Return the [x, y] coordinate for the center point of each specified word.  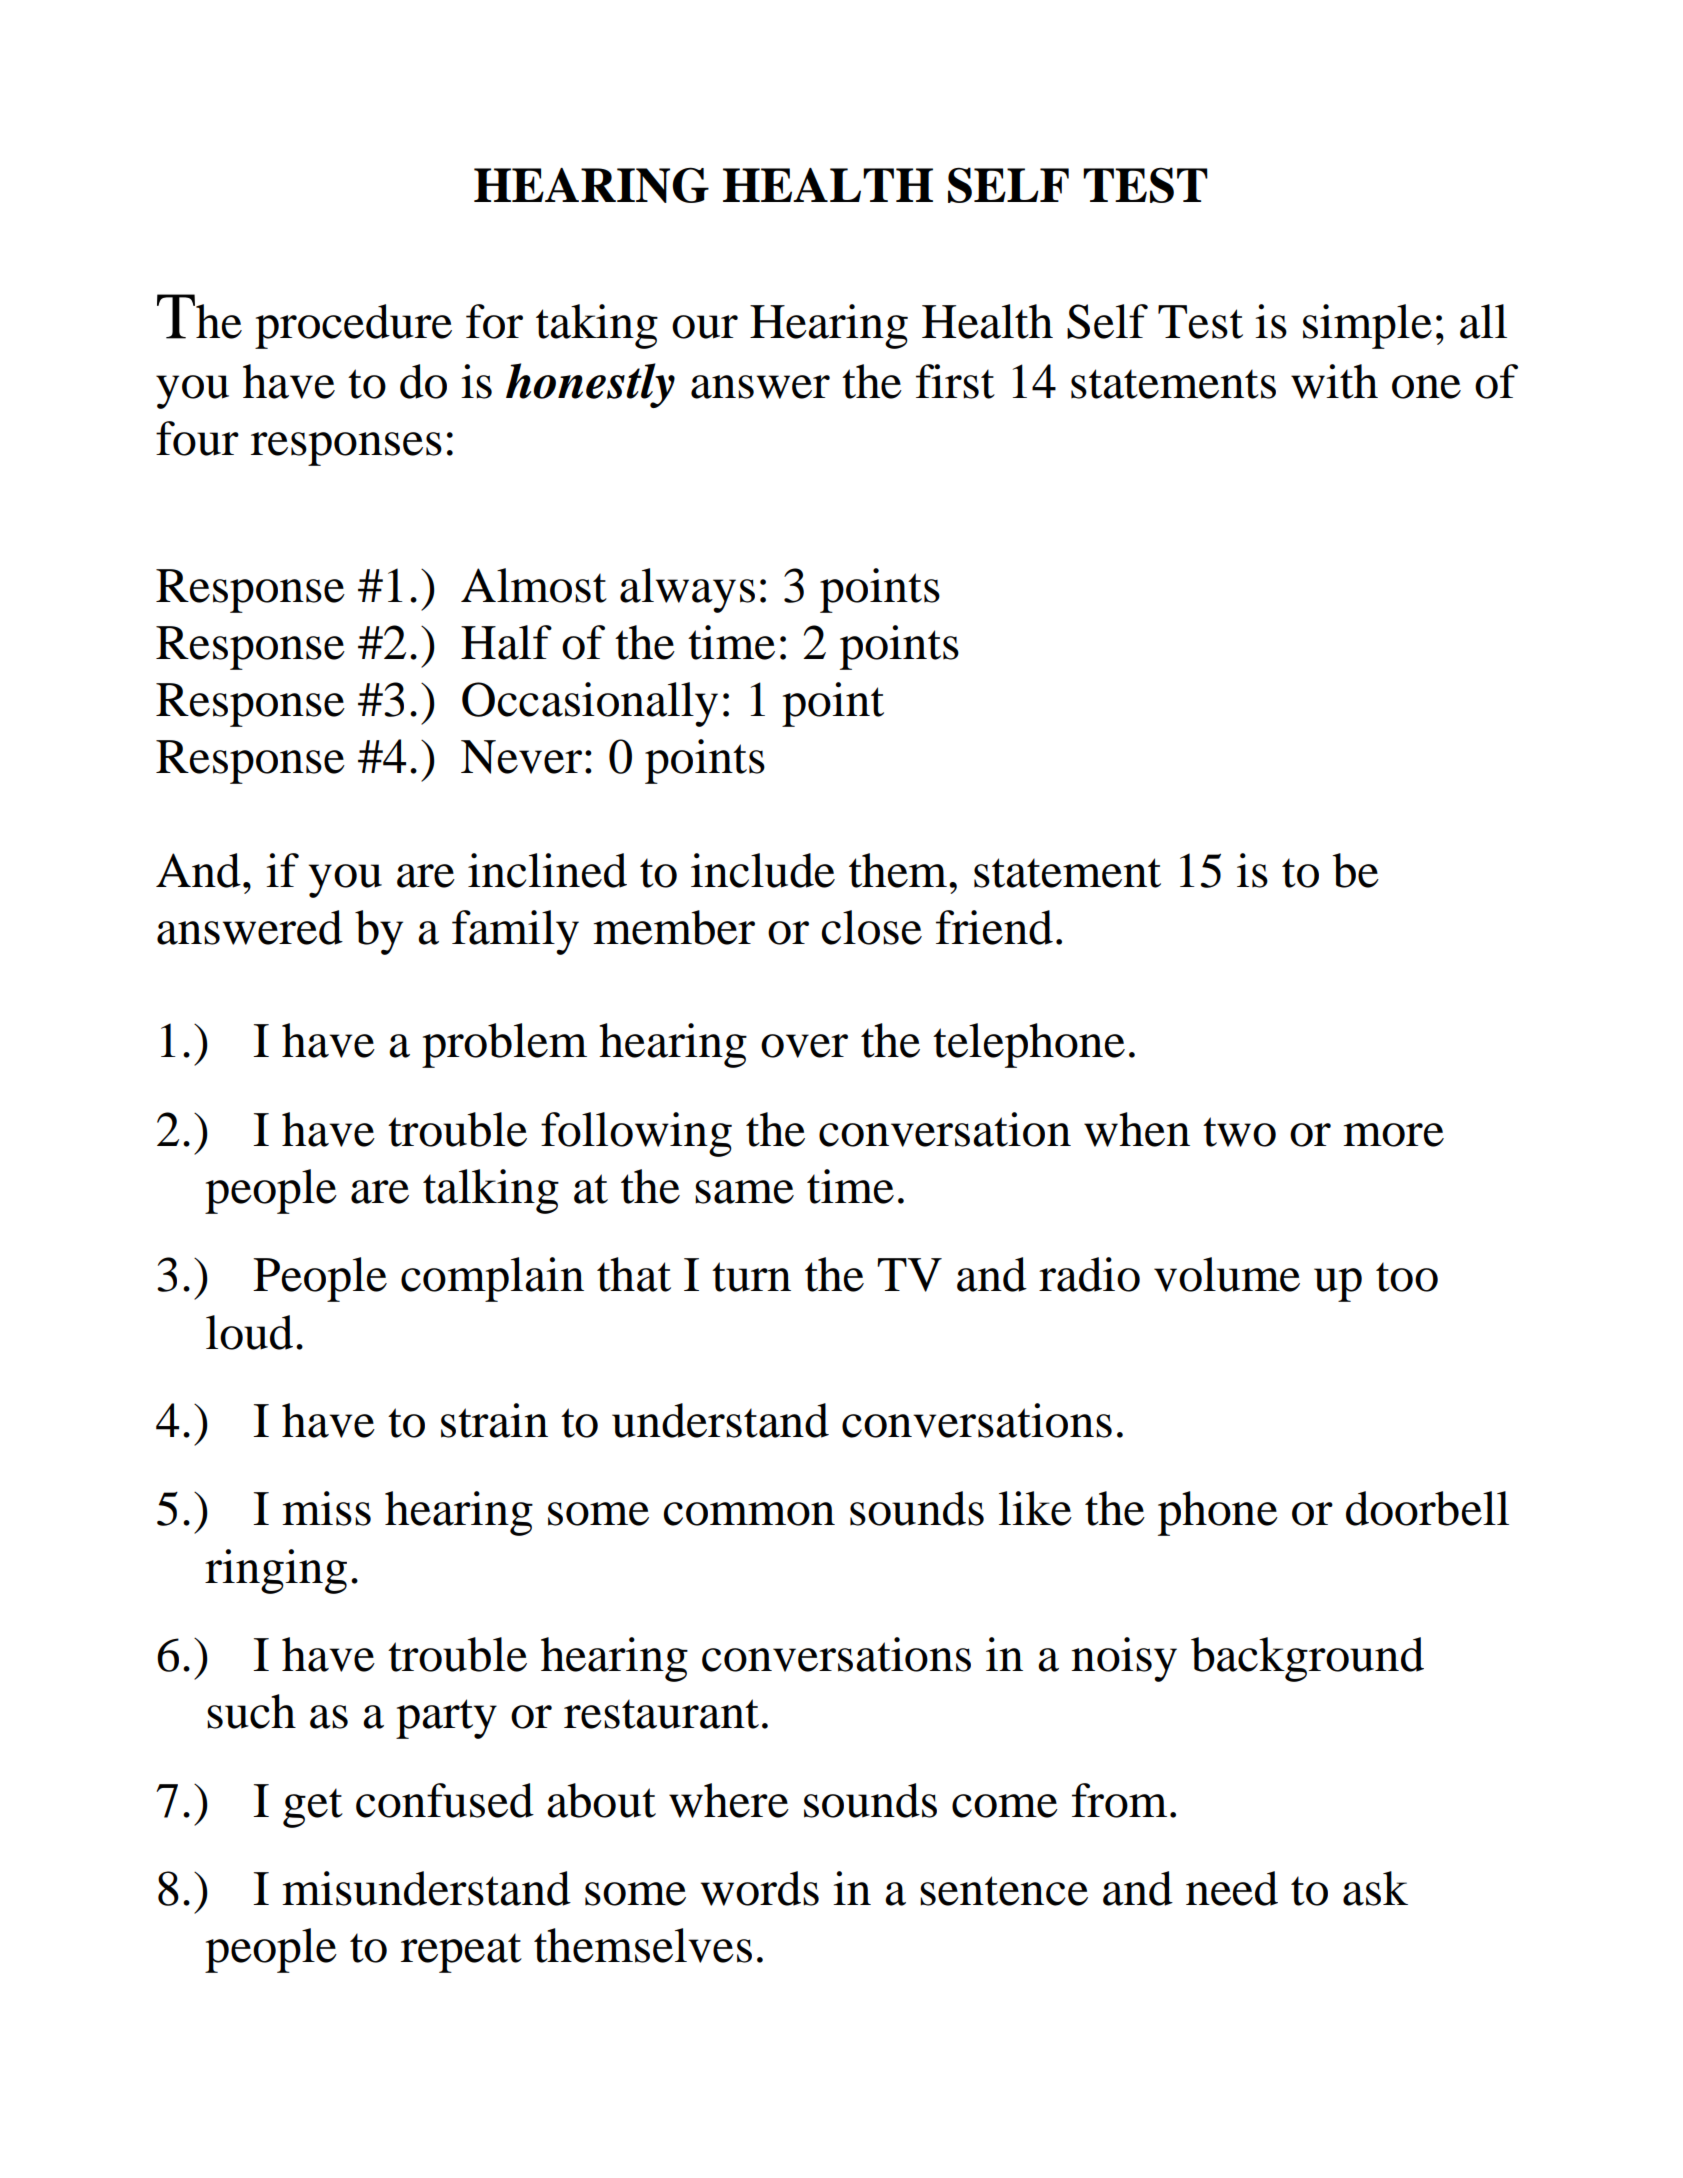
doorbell [1427, 1508]
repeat [461, 1953]
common [749, 1514]
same [744, 1192]
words [759, 1888]
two [1239, 1132]
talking [491, 1191]
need [1232, 1888]
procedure [353, 326]
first [955, 381]
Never [521, 757]
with [1334, 381]
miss [326, 1508]
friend [994, 927]
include [763, 870]
